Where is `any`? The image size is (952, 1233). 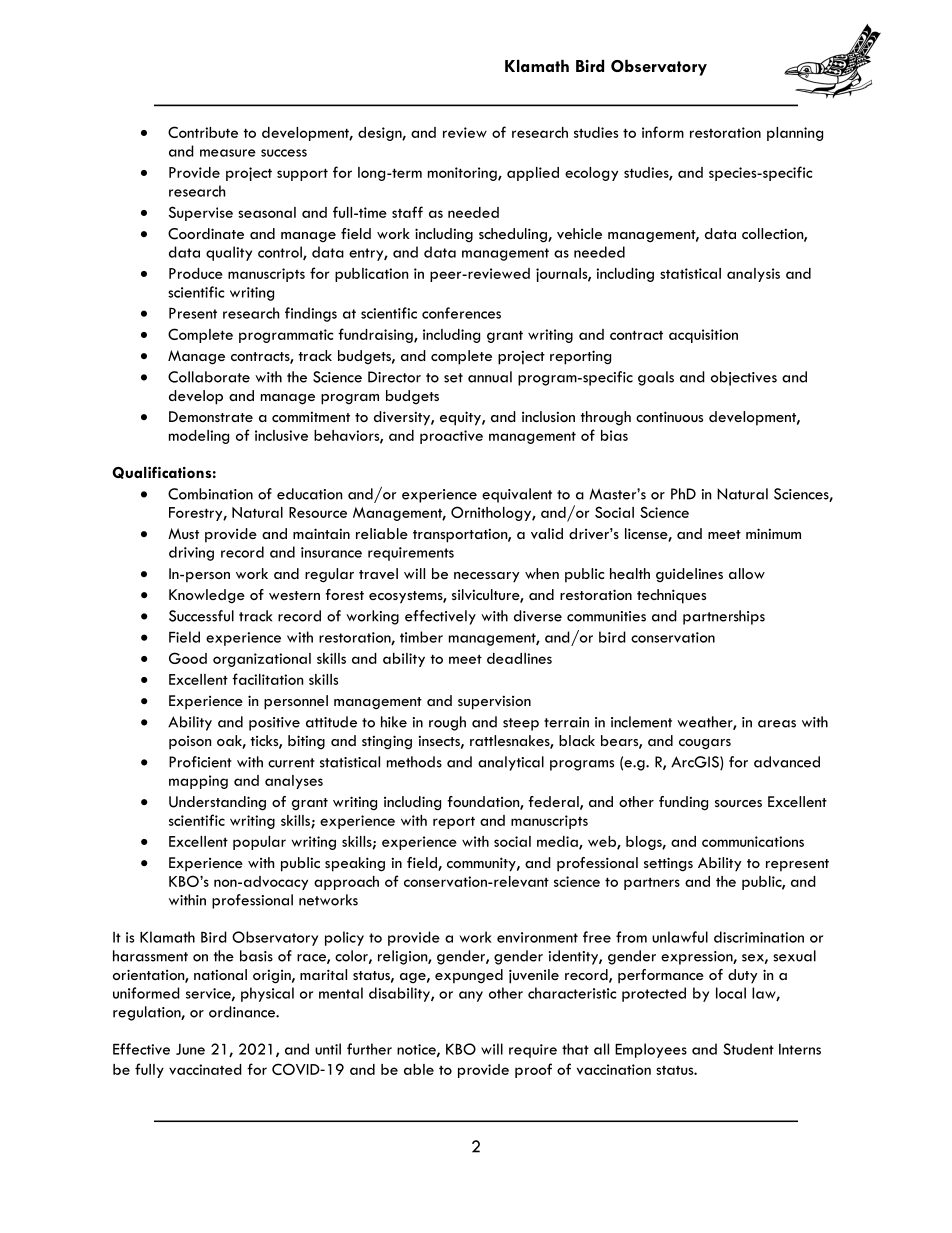
any is located at coordinates (471, 996).
